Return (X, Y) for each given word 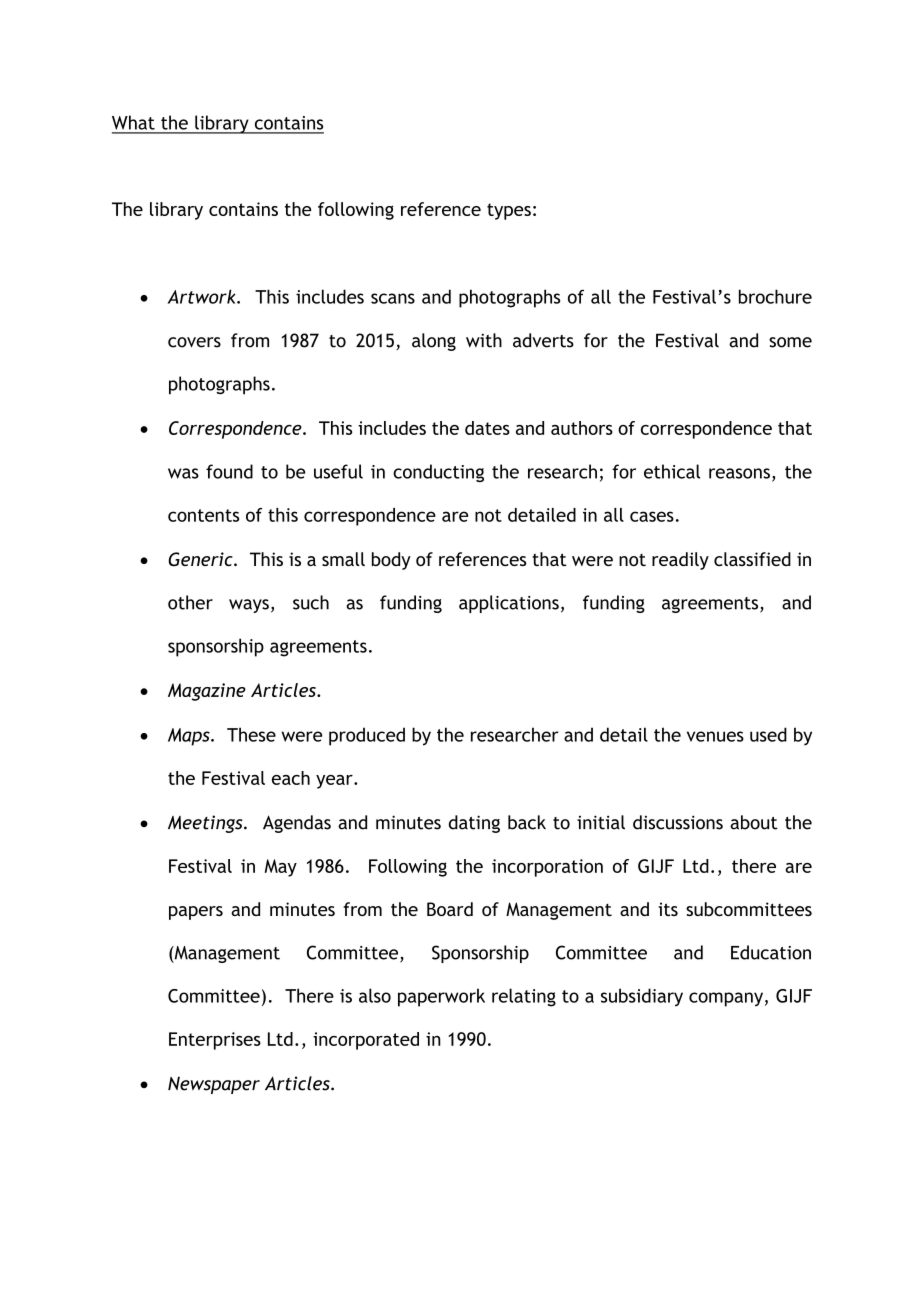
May (281, 868)
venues (715, 736)
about (754, 822)
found (229, 471)
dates (487, 428)
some (790, 342)
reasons (739, 473)
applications (509, 604)
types (509, 211)
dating (474, 824)
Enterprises (215, 1041)
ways (249, 606)
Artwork (202, 296)
